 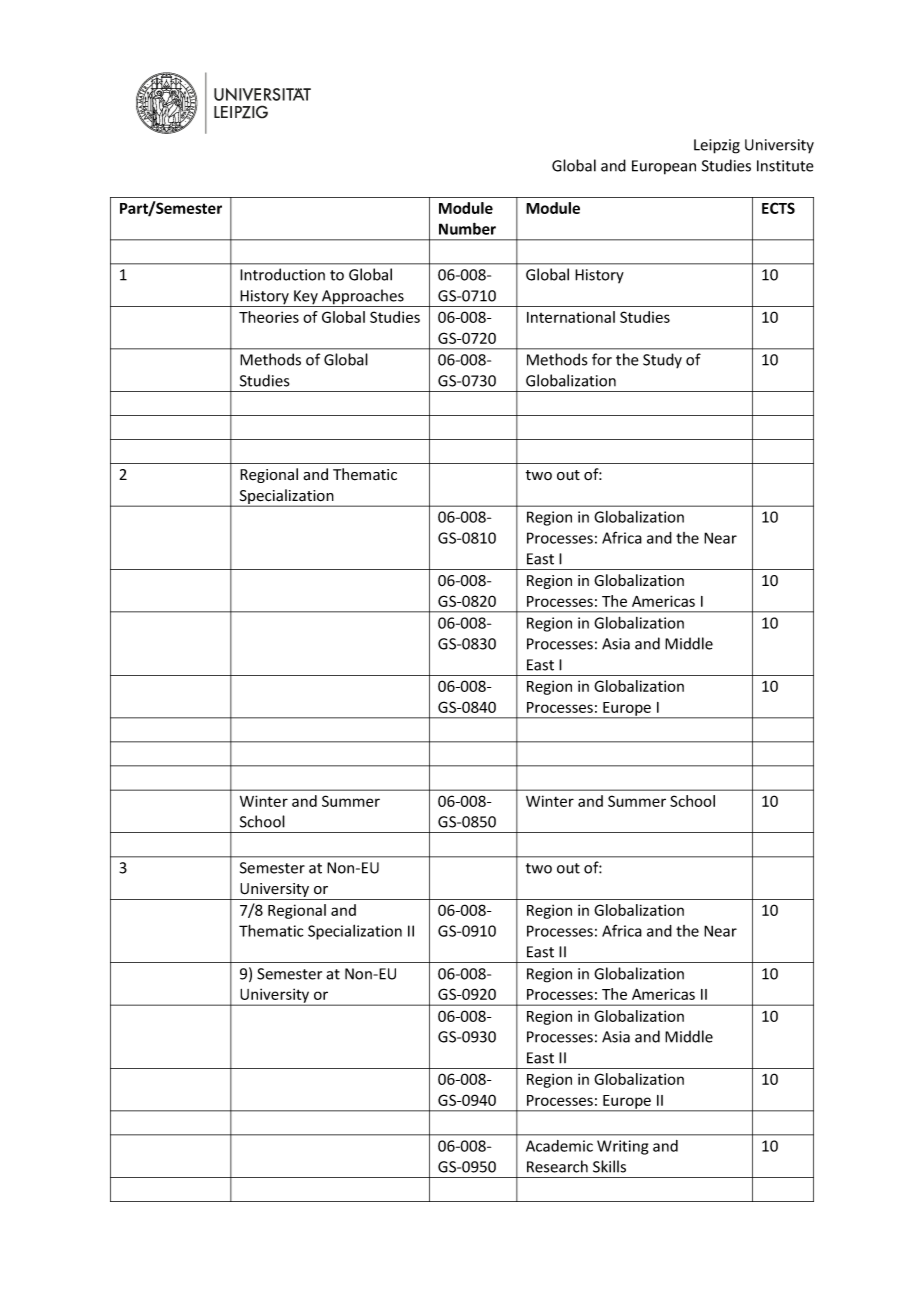 What do you see at coordinates (282, 274) in the page?
I see `Introduction` at bounding box center [282, 274].
